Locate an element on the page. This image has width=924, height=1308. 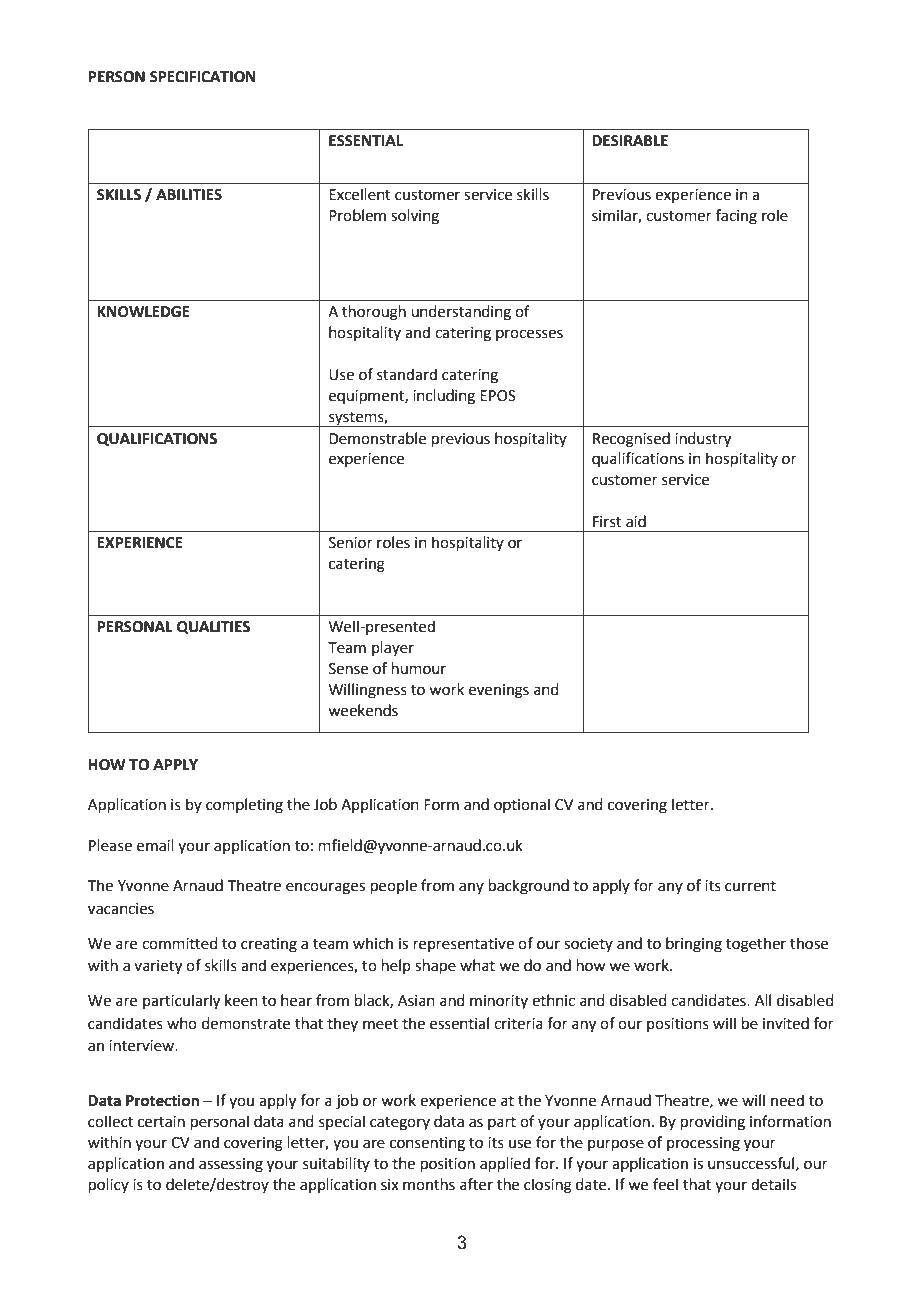
assessing is located at coordinates (231, 1165).
